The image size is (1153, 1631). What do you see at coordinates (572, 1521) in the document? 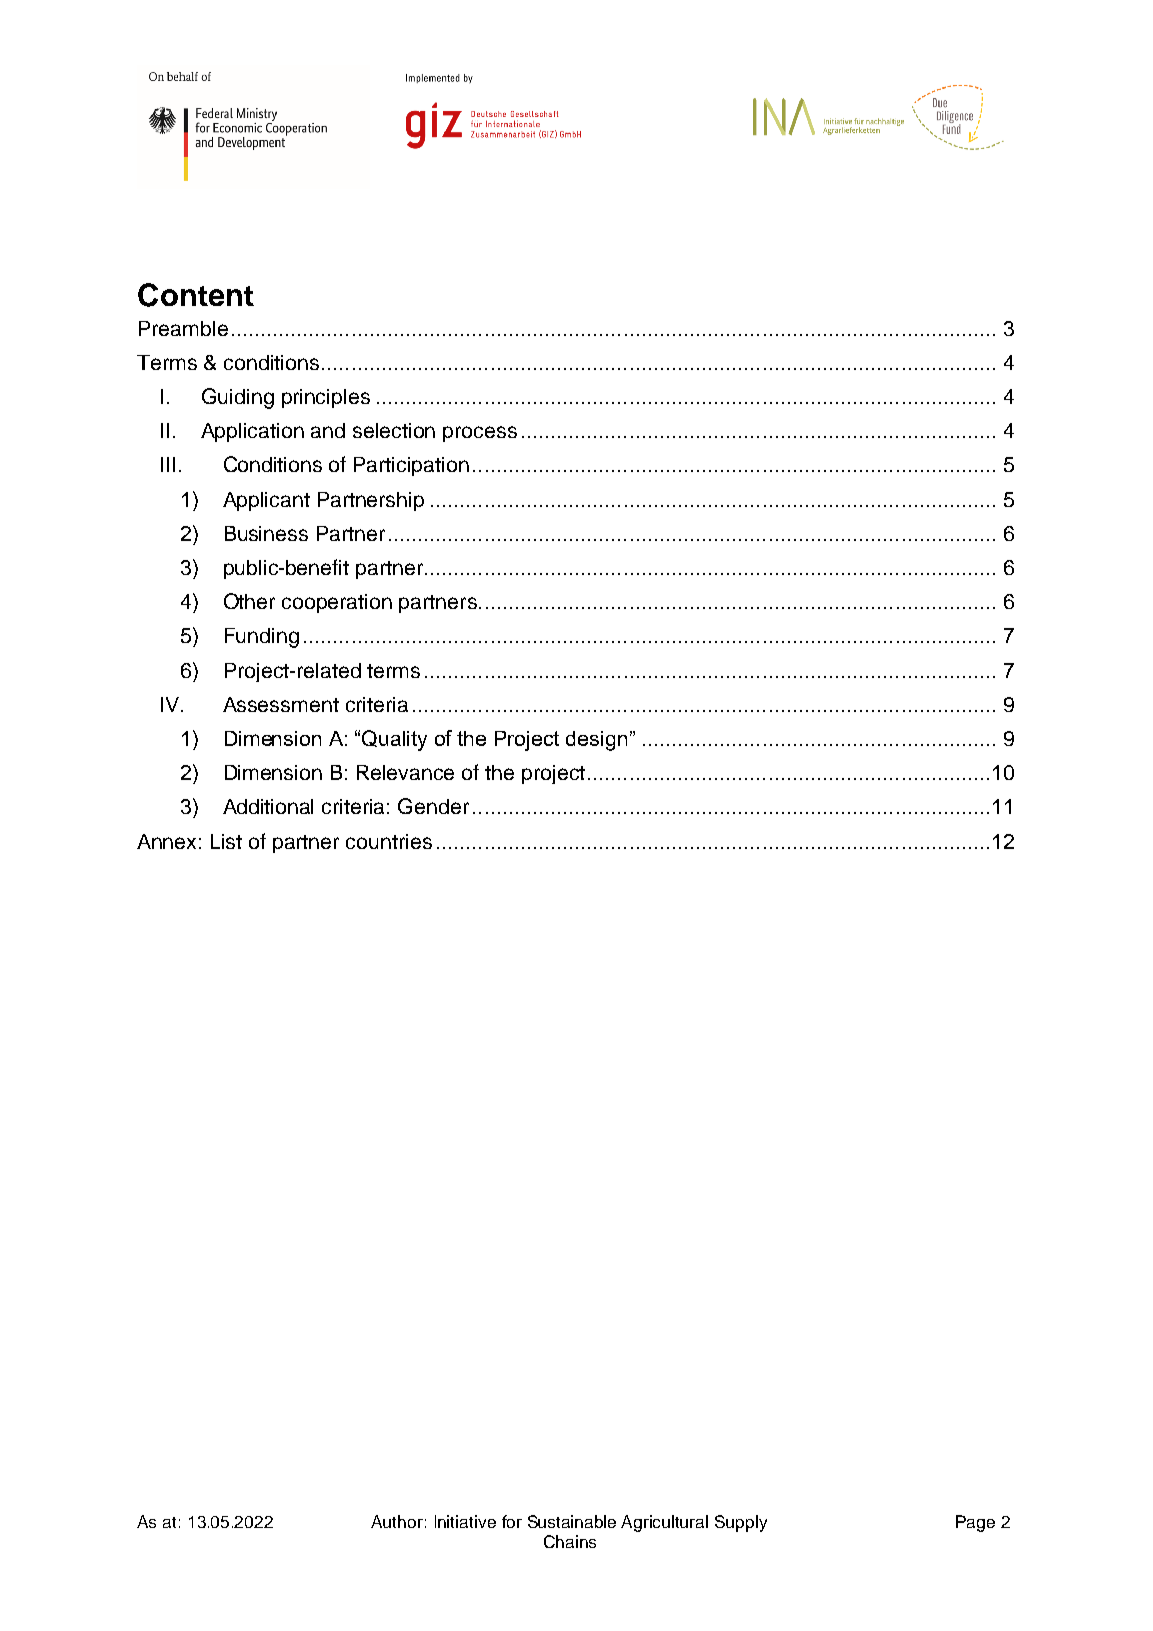
I see `Sustainable` at bounding box center [572, 1521].
